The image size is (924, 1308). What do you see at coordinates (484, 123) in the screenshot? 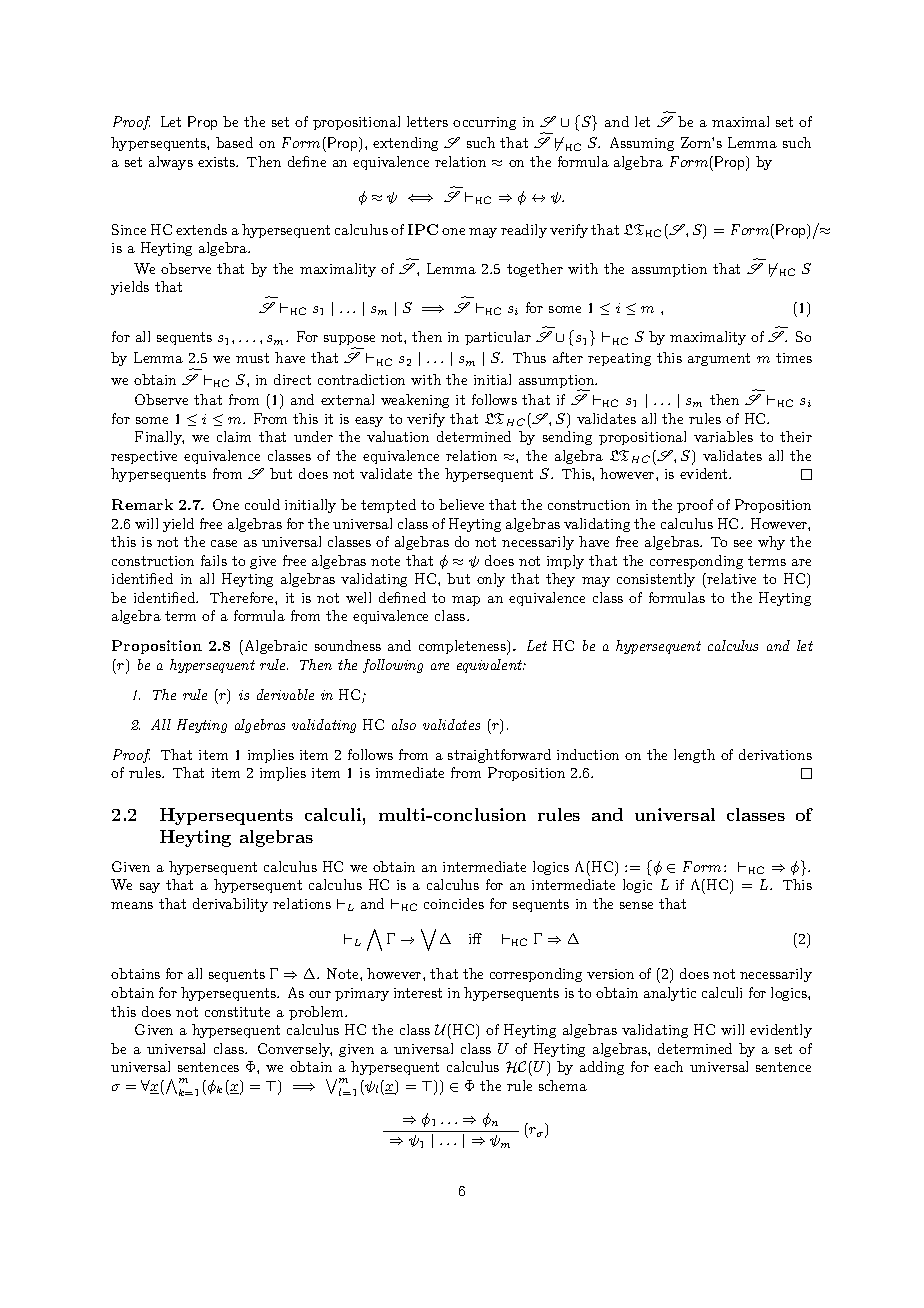
I see `occurring` at bounding box center [484, 123].
